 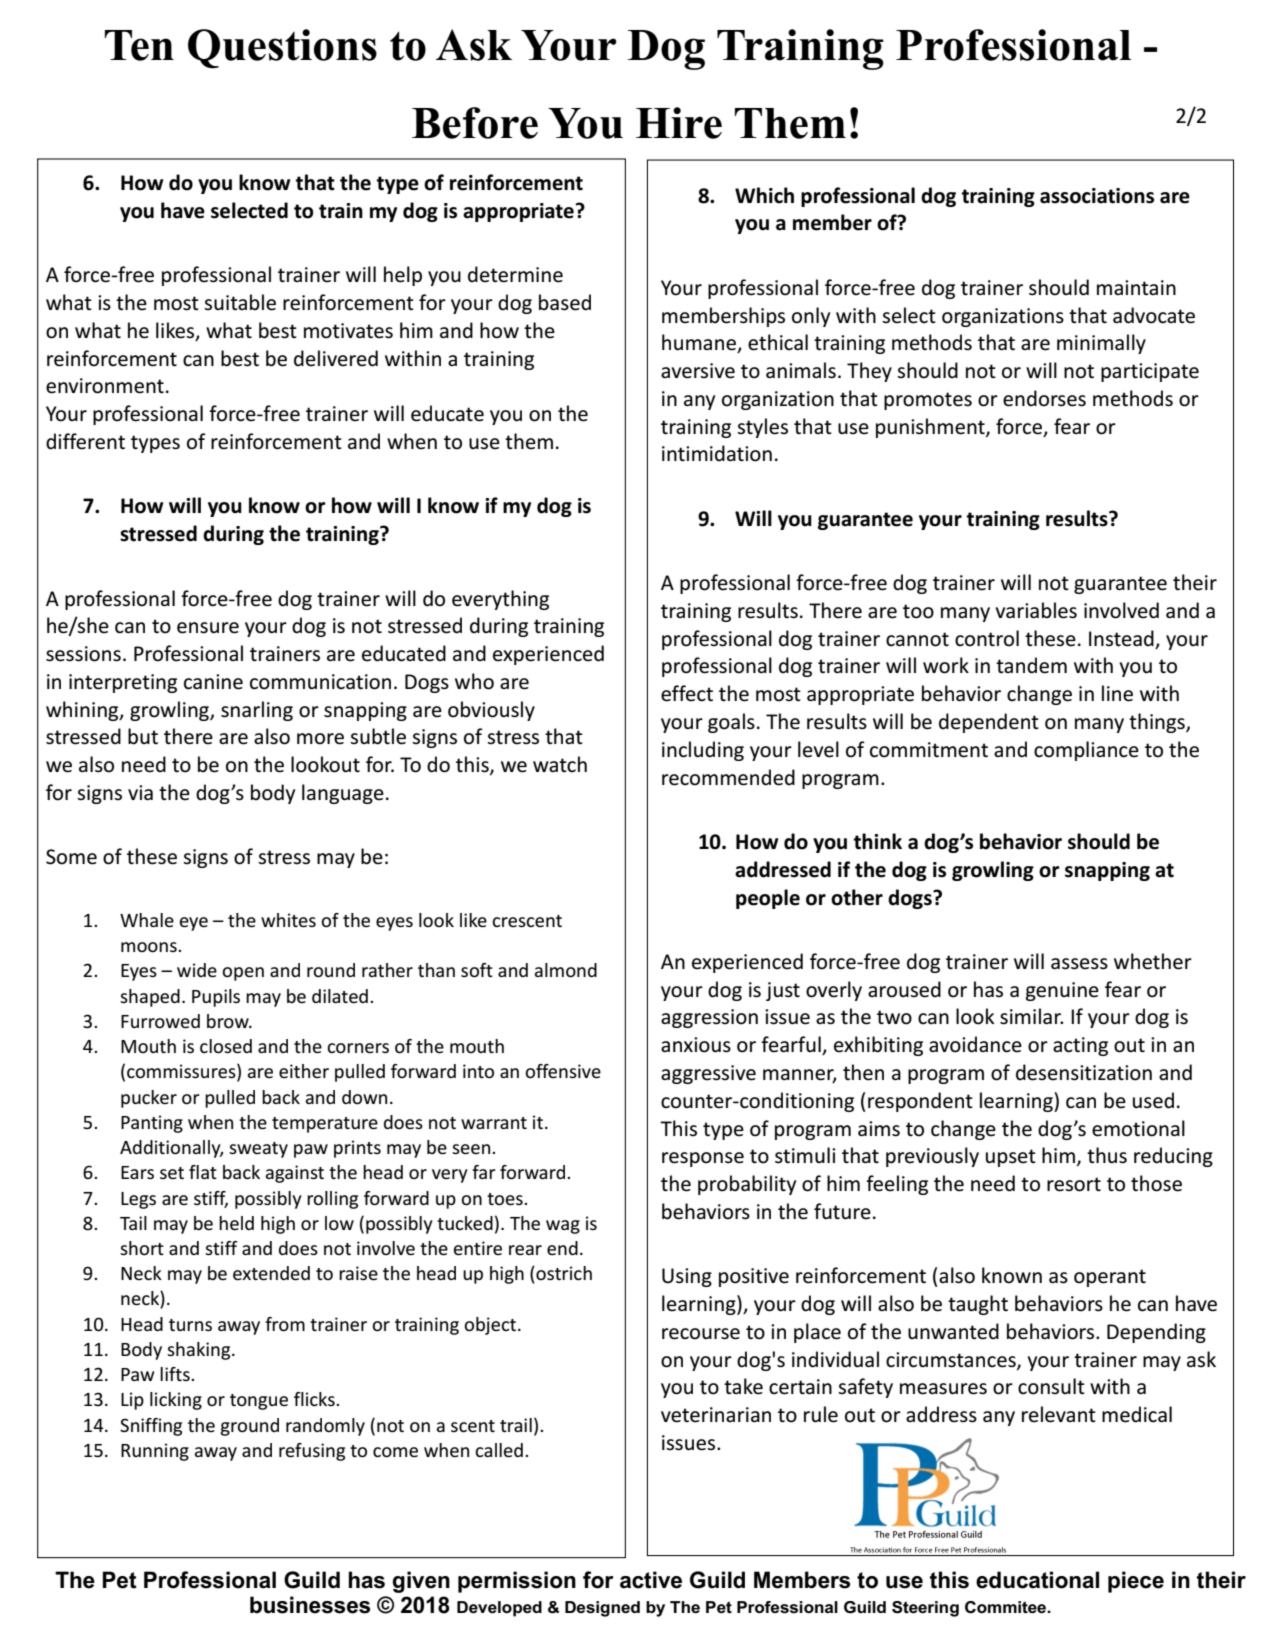 I want to click on active, so click(x=651, y=1580).
